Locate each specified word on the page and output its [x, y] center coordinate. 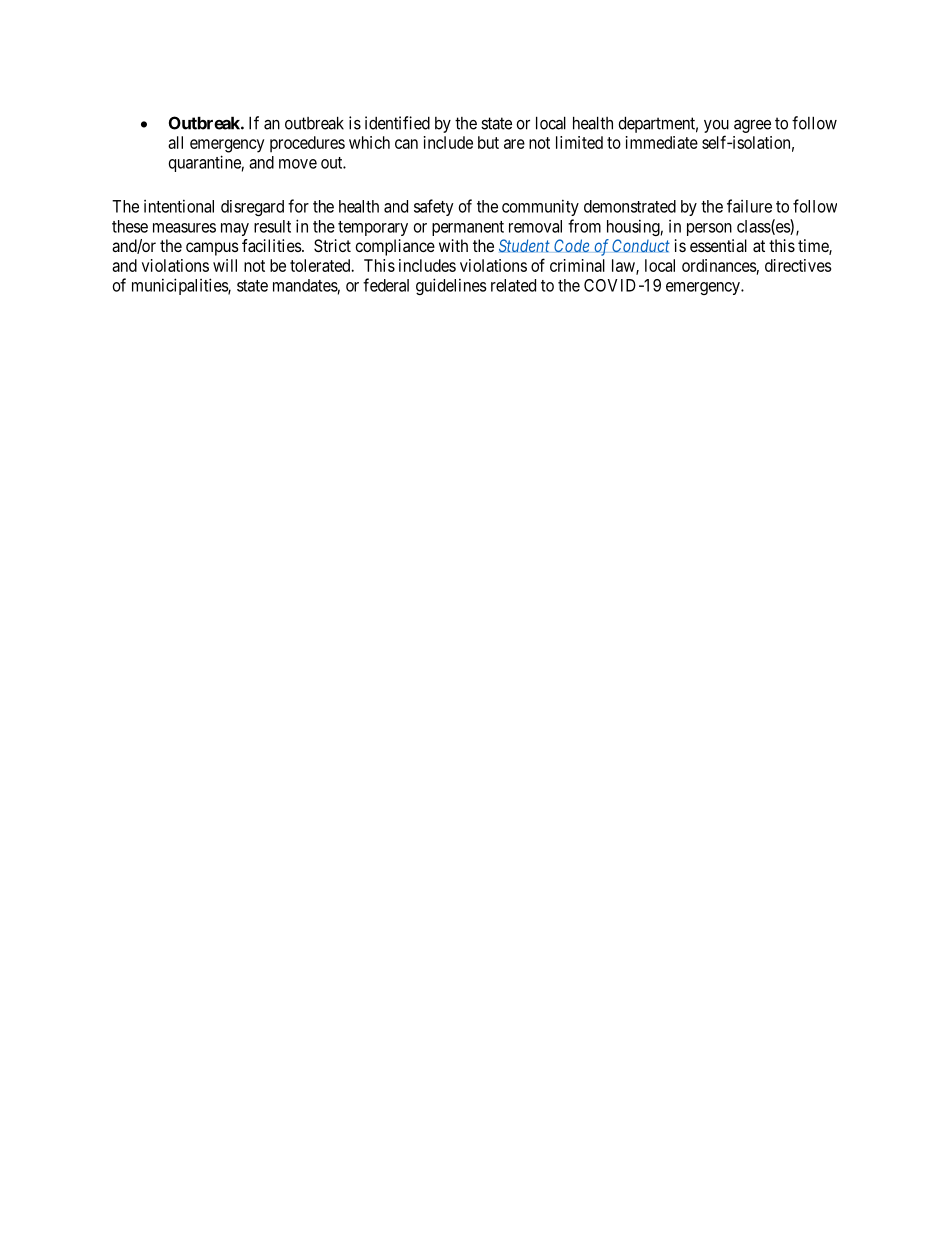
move [298, 164]
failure [749, 206]
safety [434, 207]
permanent [468, 228]
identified [397, 123]
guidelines [451, 286]
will [225, 265]
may [235, 229]
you [716, 126]
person [709, 229]
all [175, 142]
